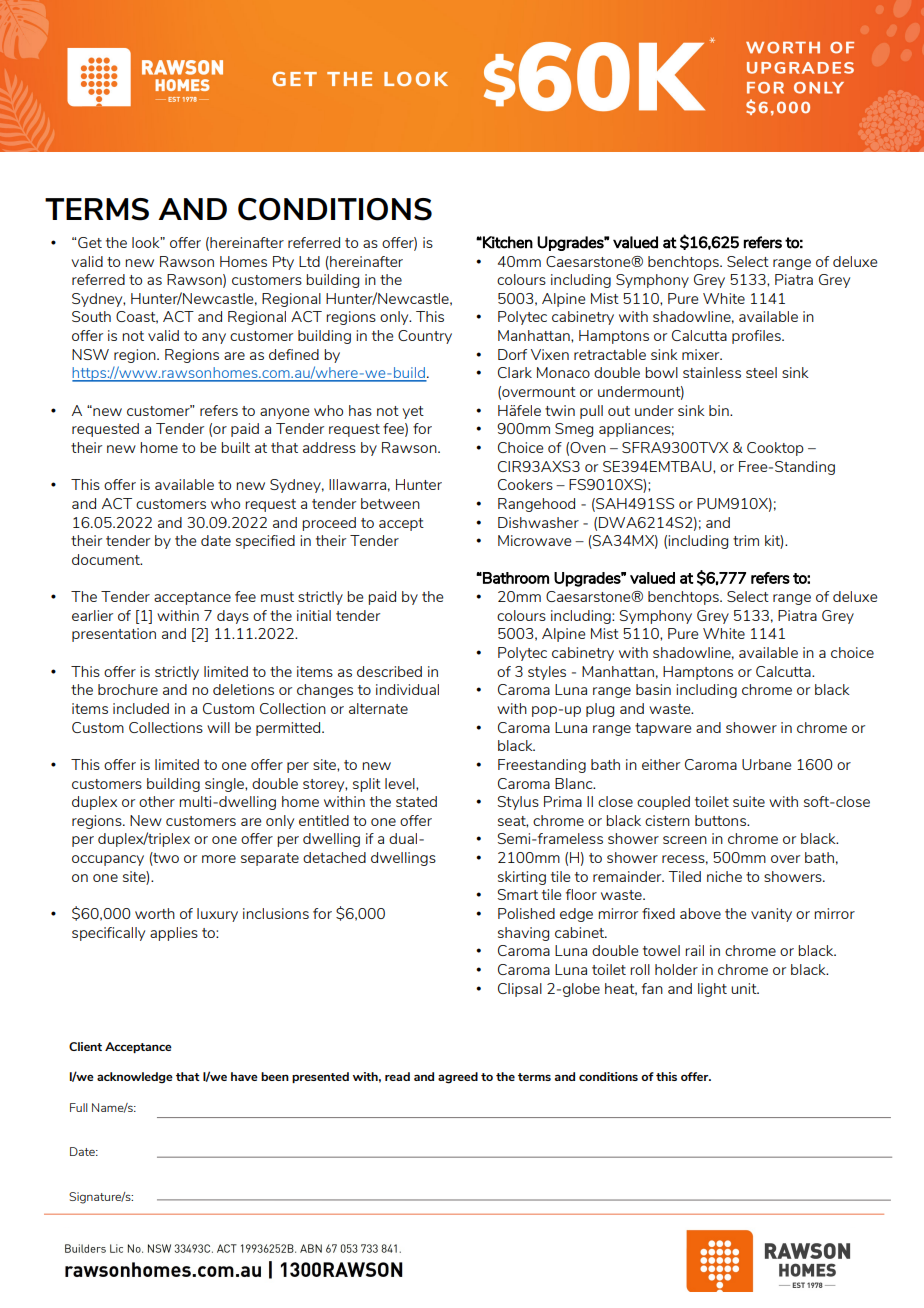 This page has height=1308, width=924. What do you see at coordinates (89, 242) in the page?
I see `Get` at bounding box center [89, 242].
